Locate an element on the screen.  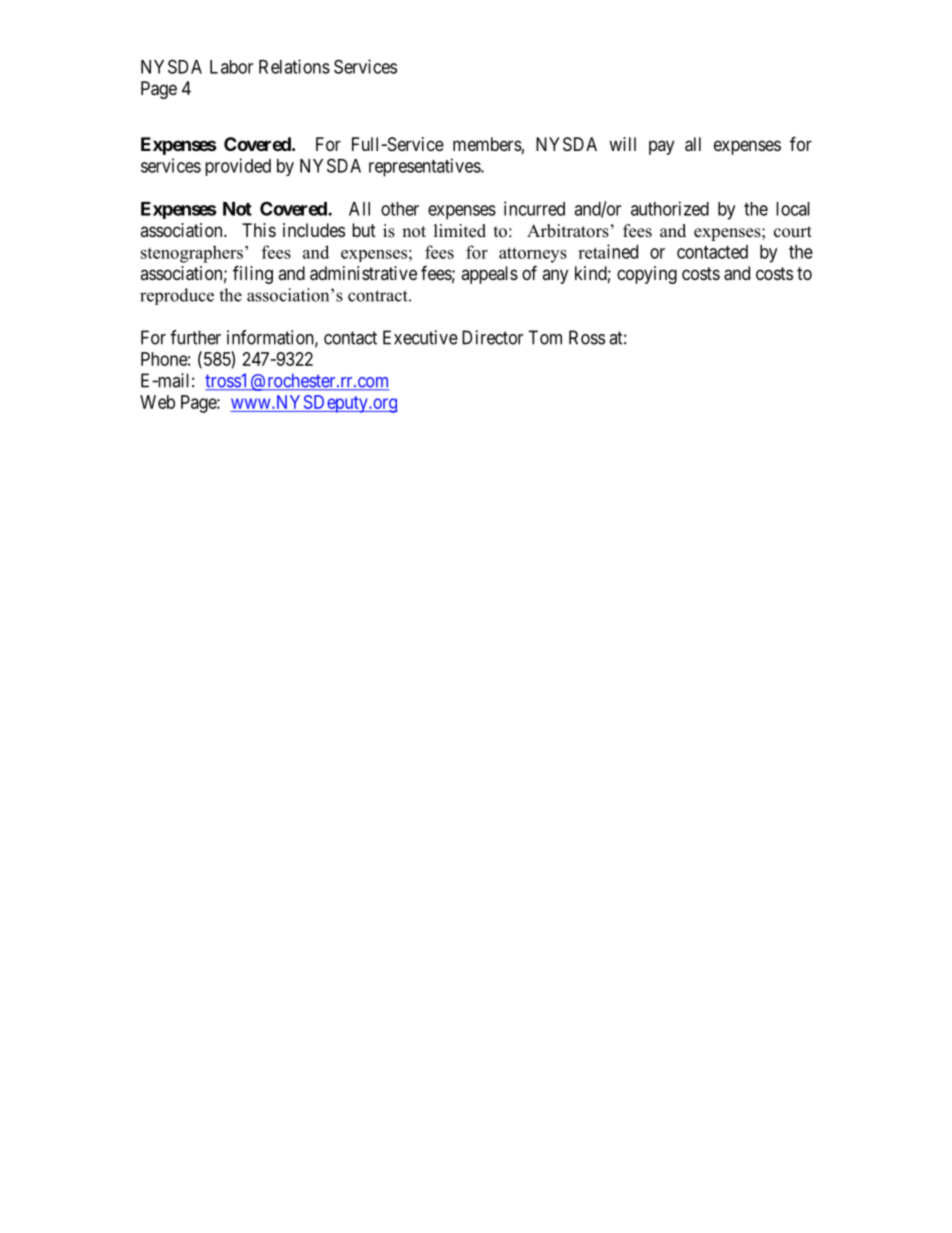
Labor is located at coordinates (231, 67).
